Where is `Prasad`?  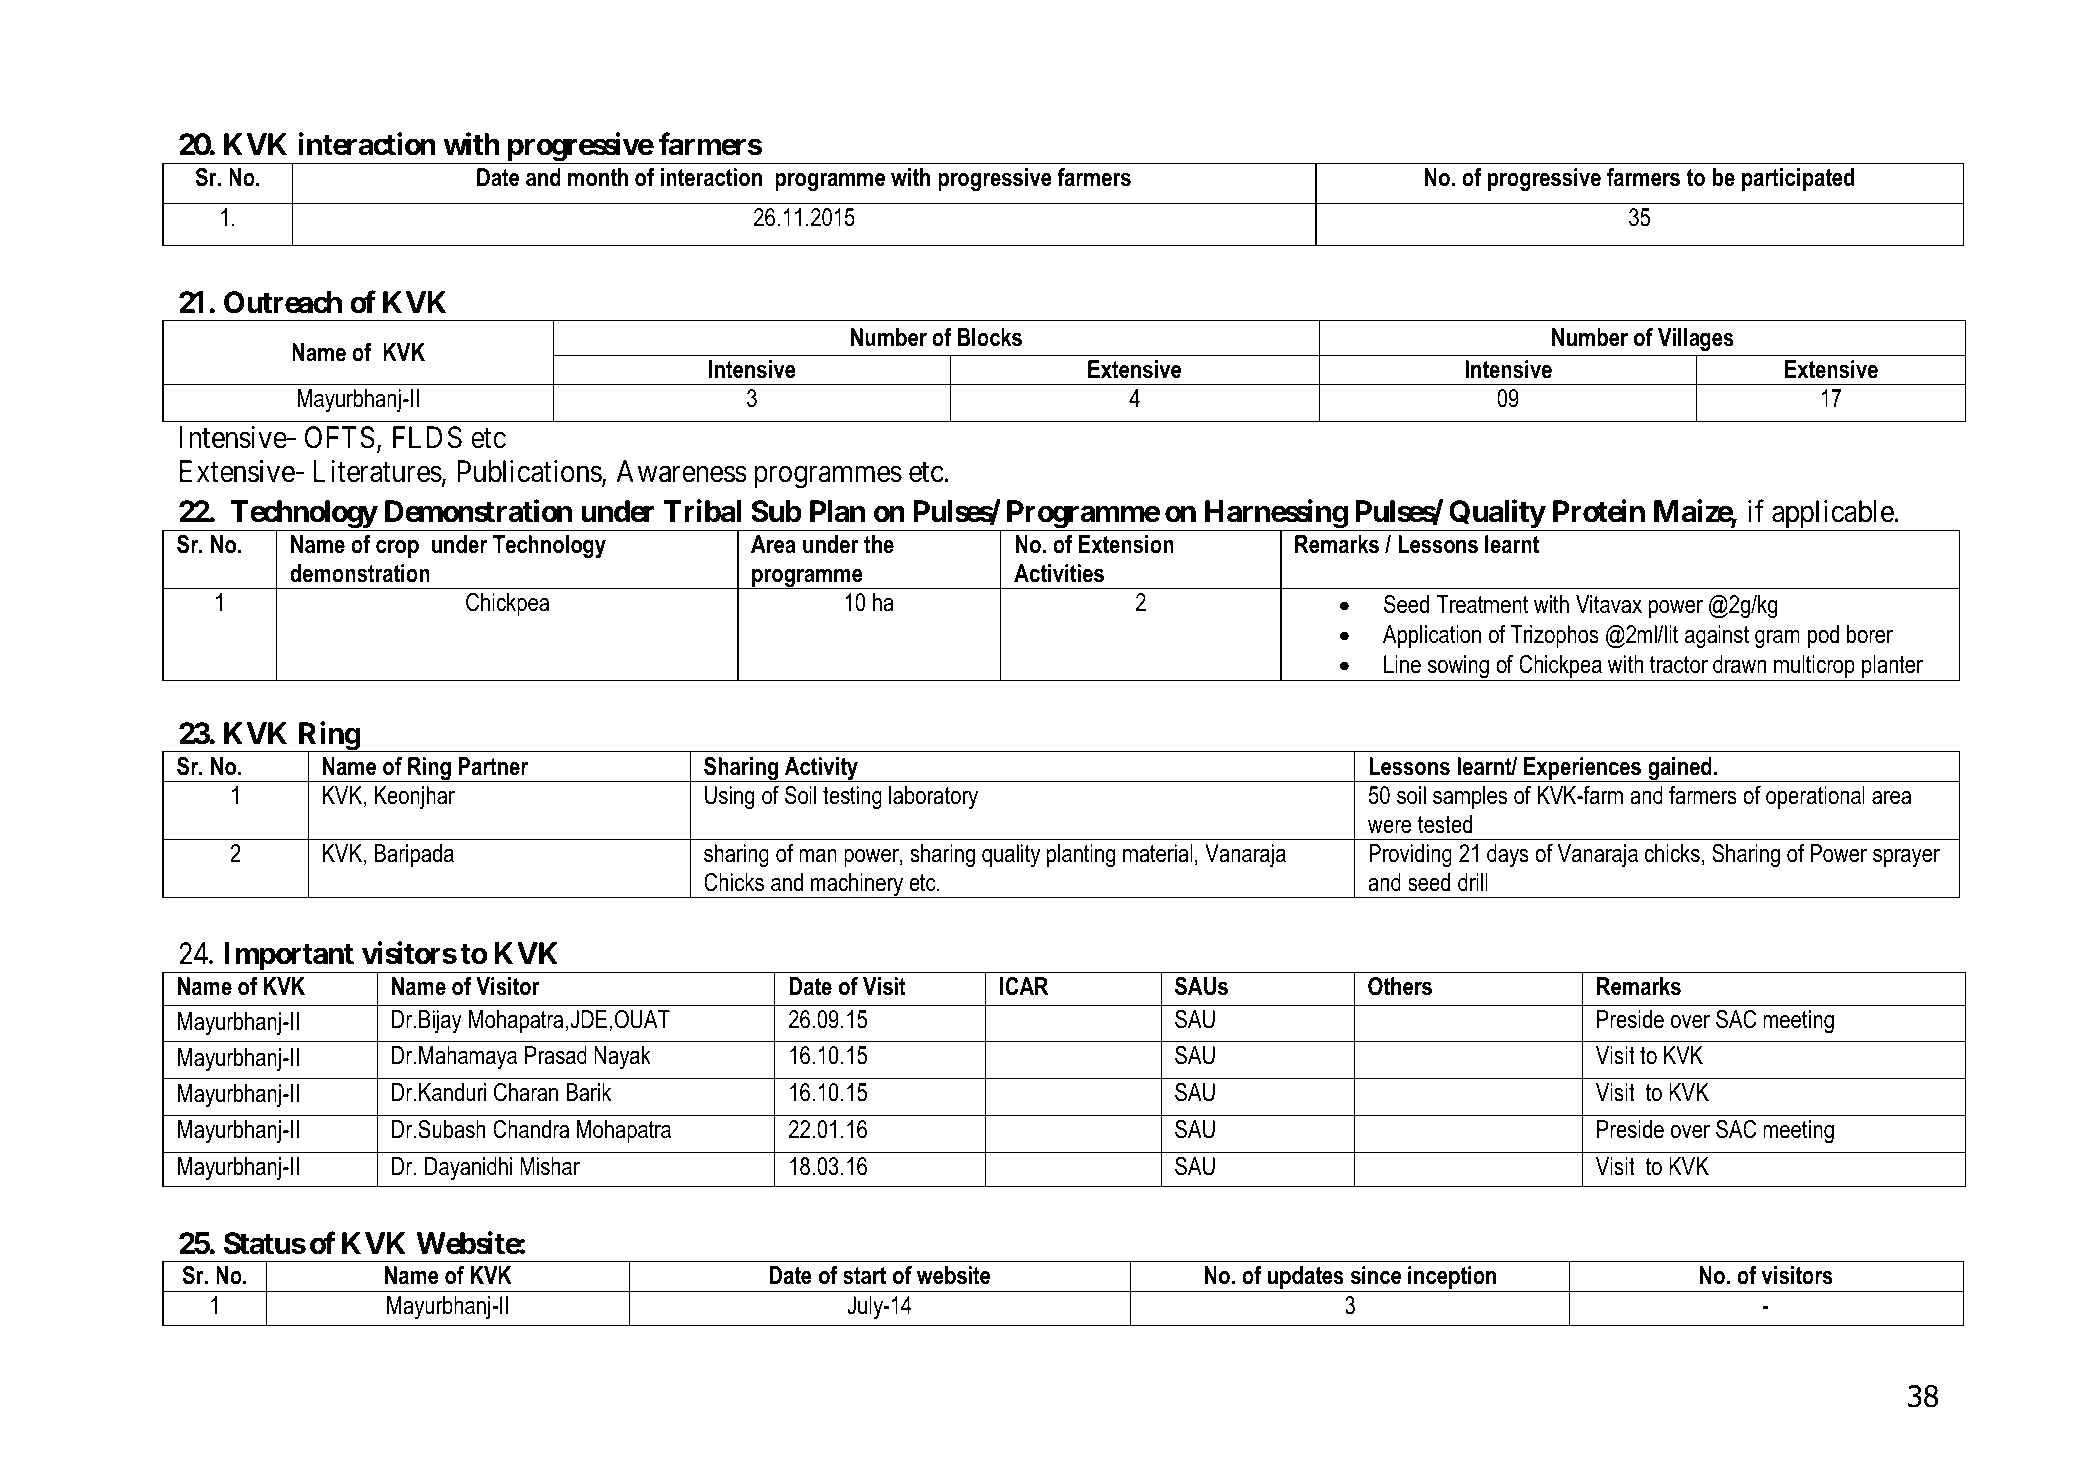 Prasad is located at coordinates (556, 1055).
